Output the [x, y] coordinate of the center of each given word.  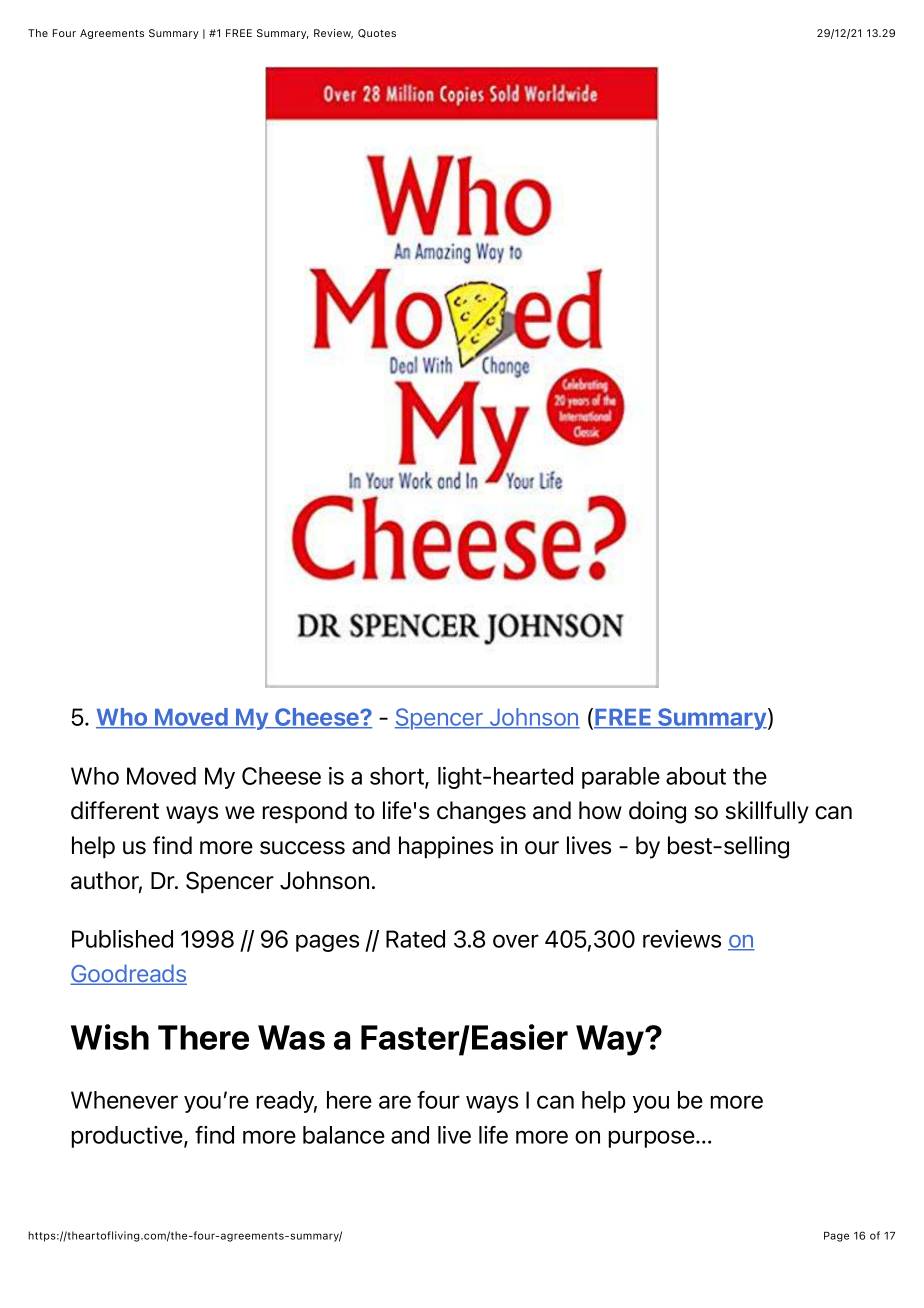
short [398, 777]
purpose [653, 1139]
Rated [415, 939]
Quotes [377, 33]
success [302, 848]
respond [305, 812]
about [696, 776]
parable [621, 778]
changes [481, 812]
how [600, 810]
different [115, 810]
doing [657, 812]
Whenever [124, 1100]
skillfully [767, 812]
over [516, 941]
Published [122, 939]
